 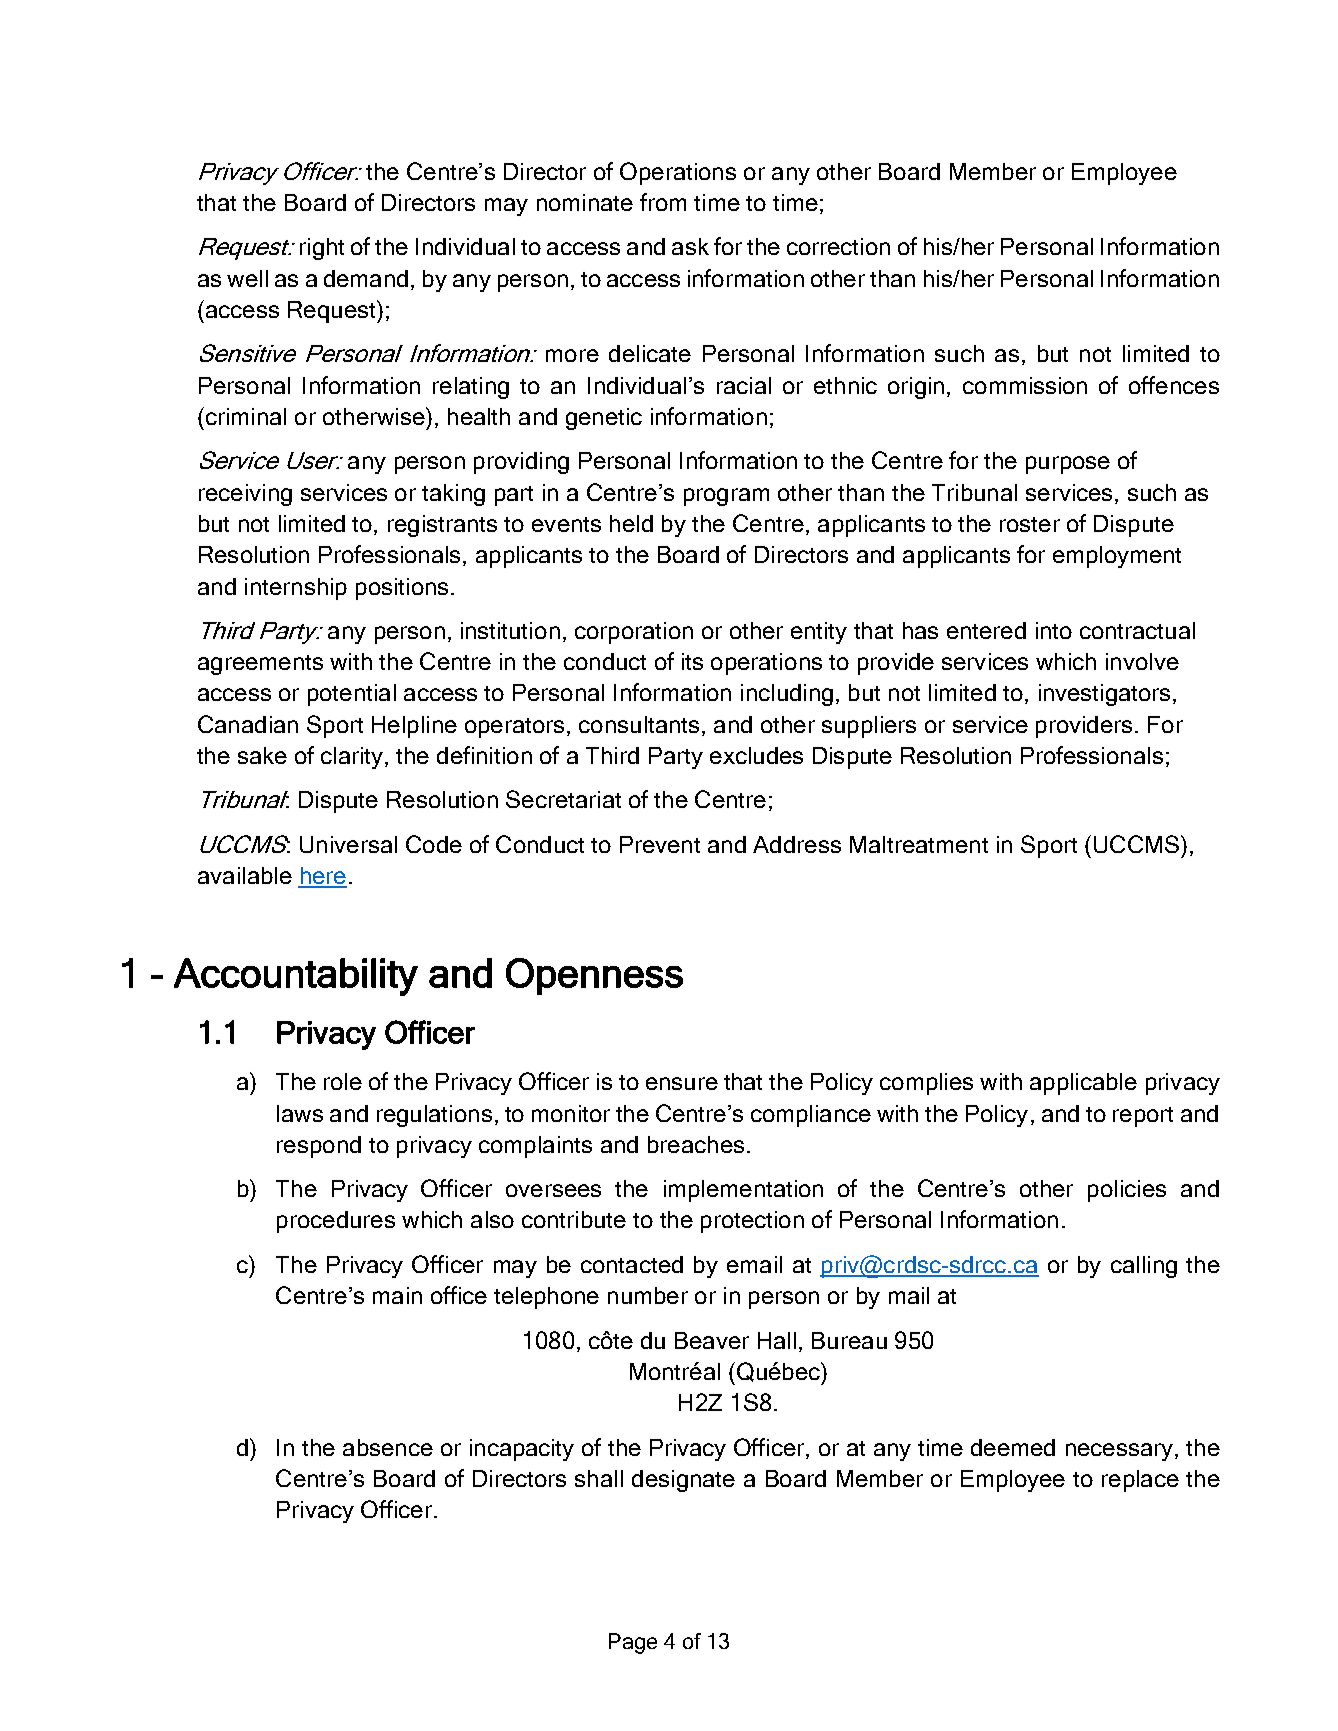 I want to click on potential, so click(x=352, y=695).
